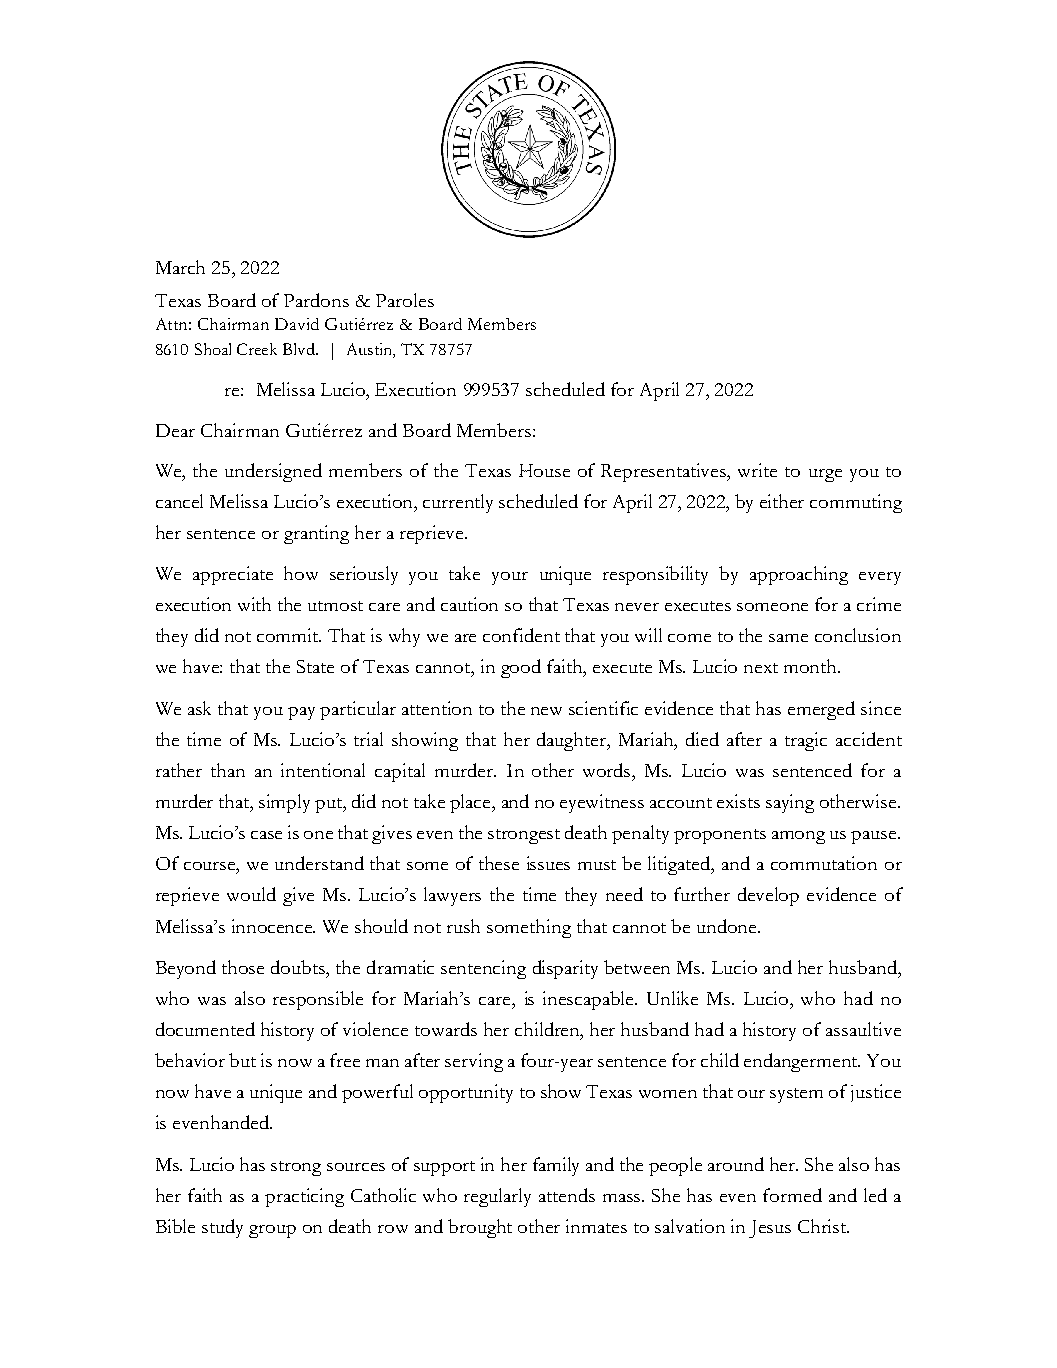 The width and height of the screenshot is (1057, 1368). What do you see at coordinates (497, 1197) in the screenshot?
I see `regularly` at bounding box center [497, 1197].
